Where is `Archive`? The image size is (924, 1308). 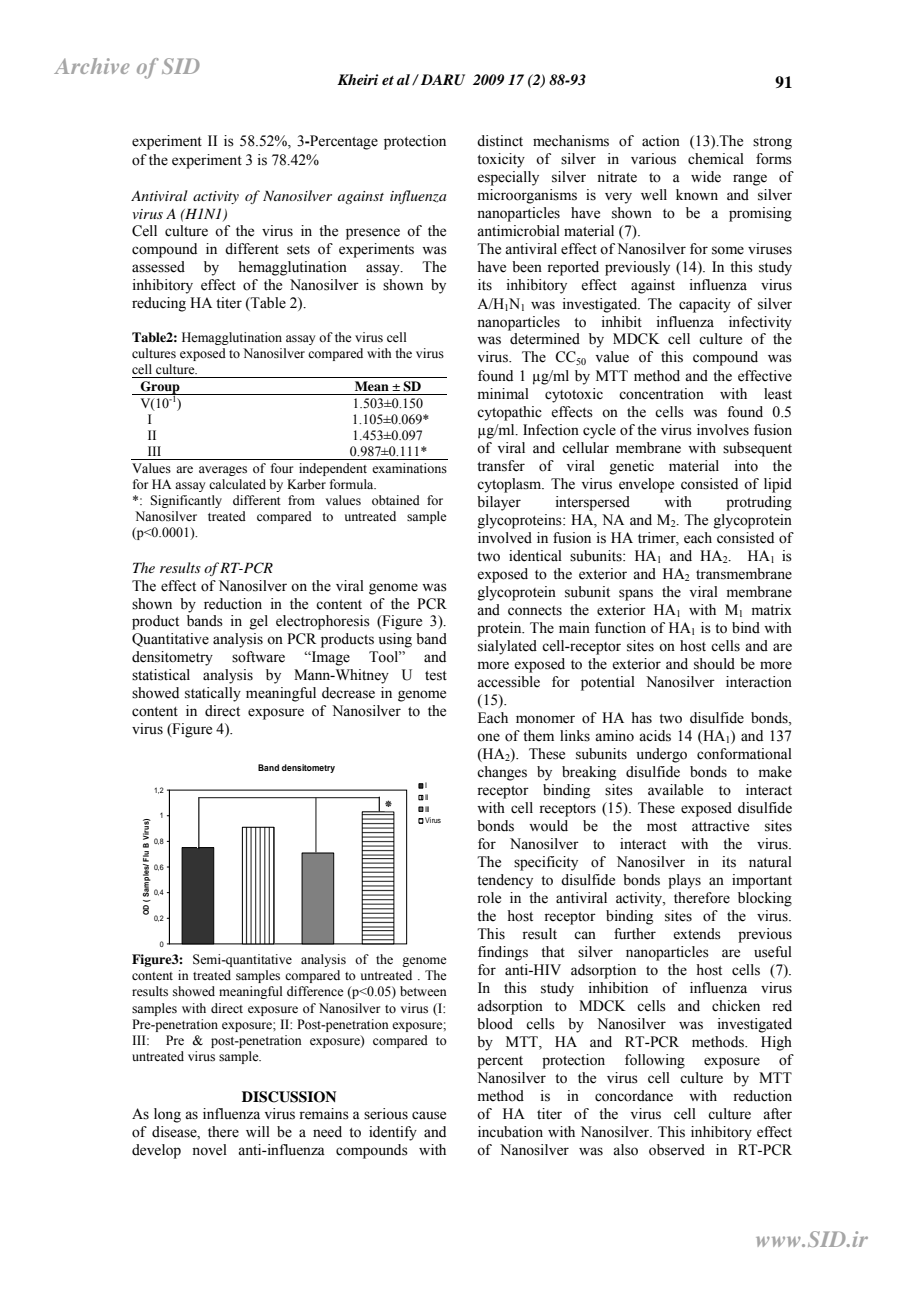 Archive is located at coordinates (92, 66).
